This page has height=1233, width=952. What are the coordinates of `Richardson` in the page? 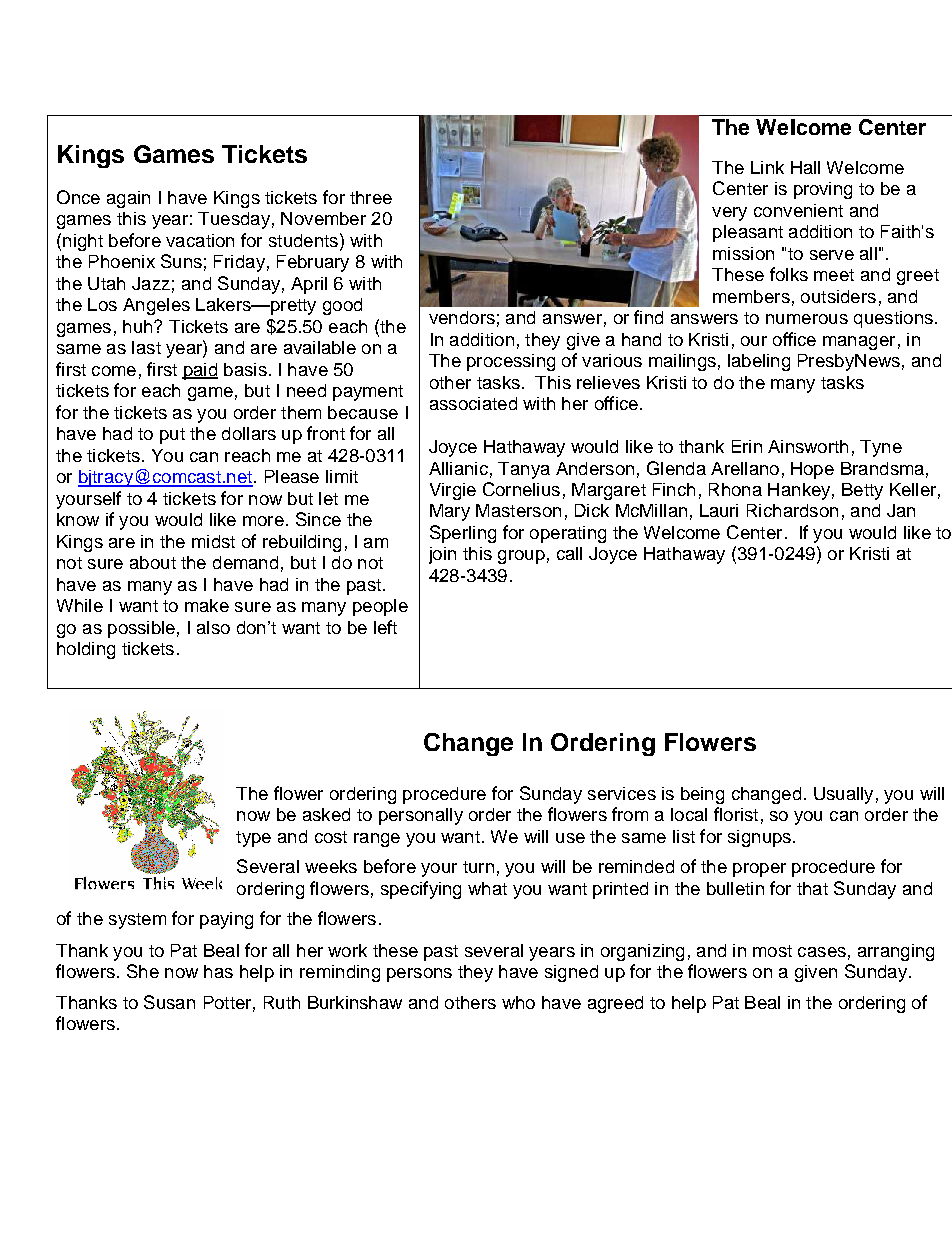 It's located at (792, 510).
